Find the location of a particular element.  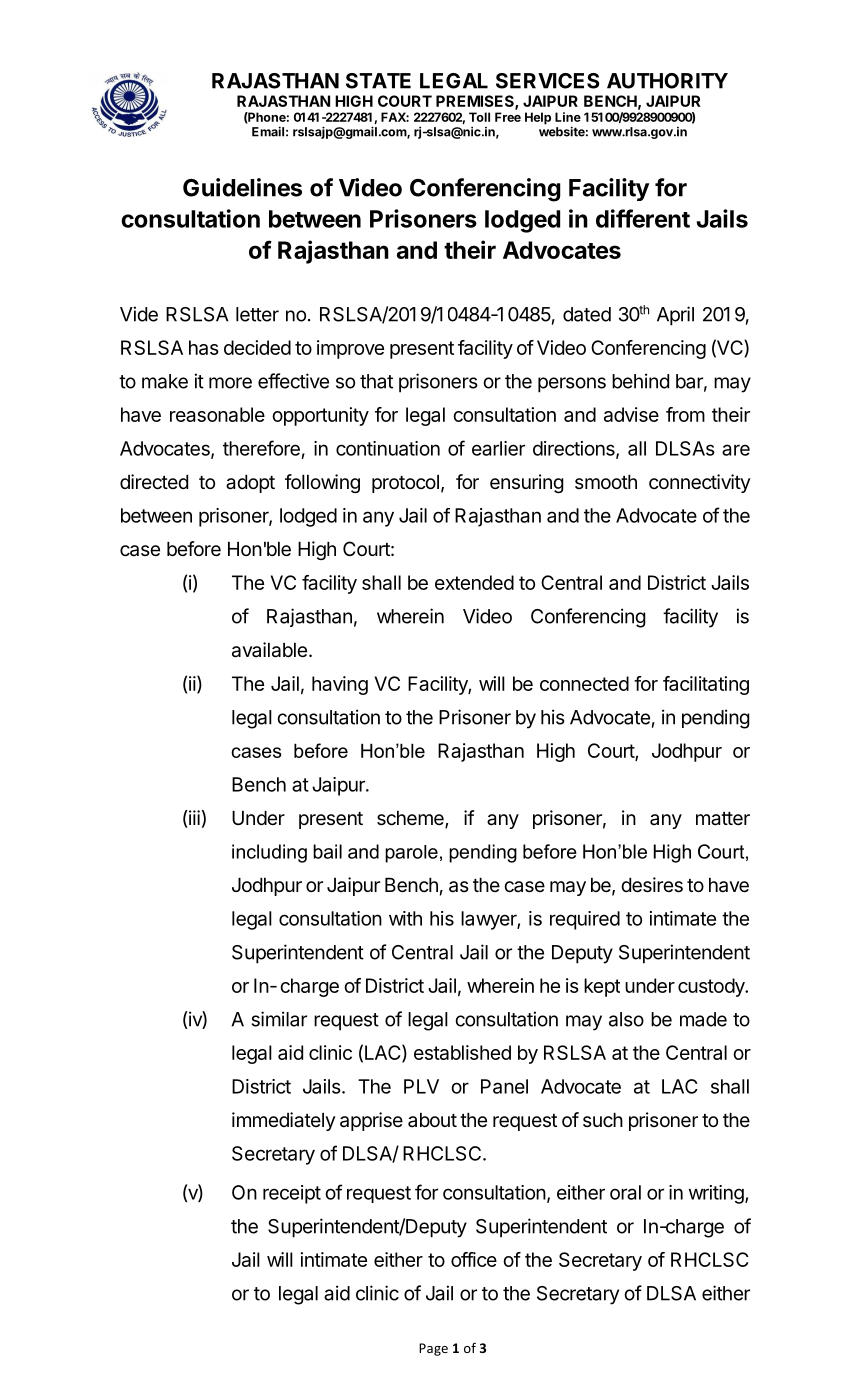

Toll is located at coordinates (479, 117).
